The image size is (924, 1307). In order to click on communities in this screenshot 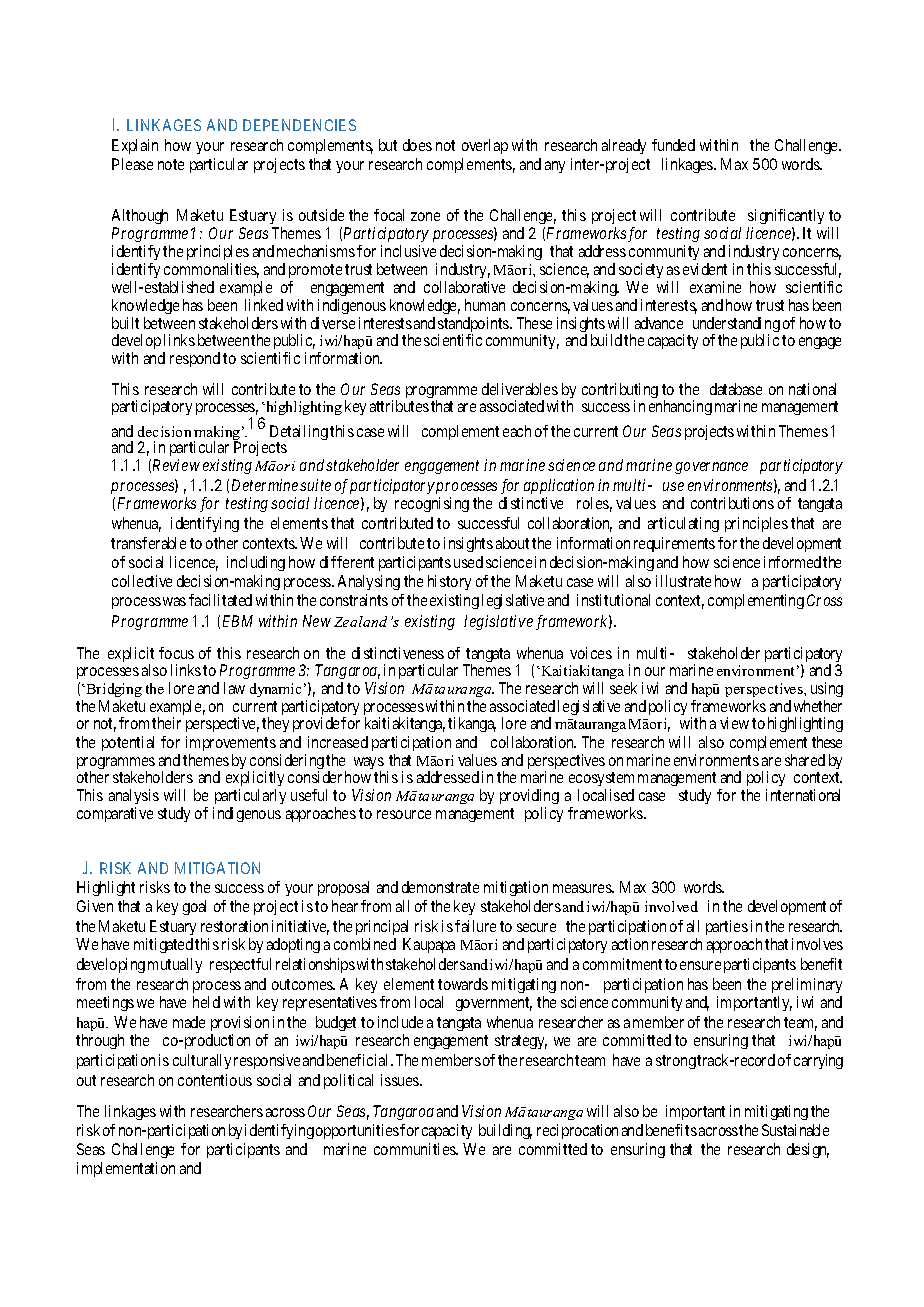, I will do `click(416, 1149)`.
